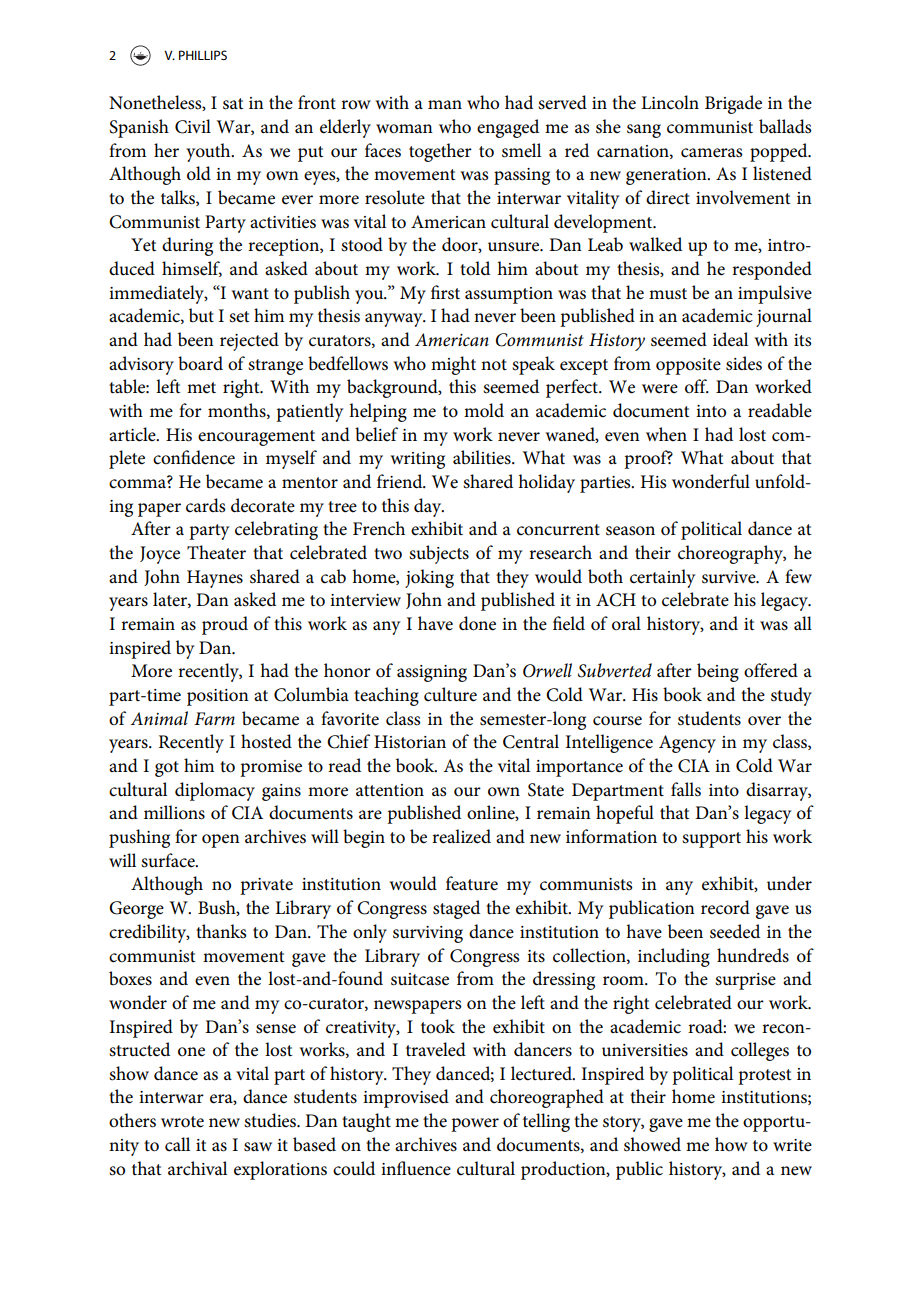 The height and width of the document is (1316, 921). I want to click on diplomacy, so click(215, 791).
